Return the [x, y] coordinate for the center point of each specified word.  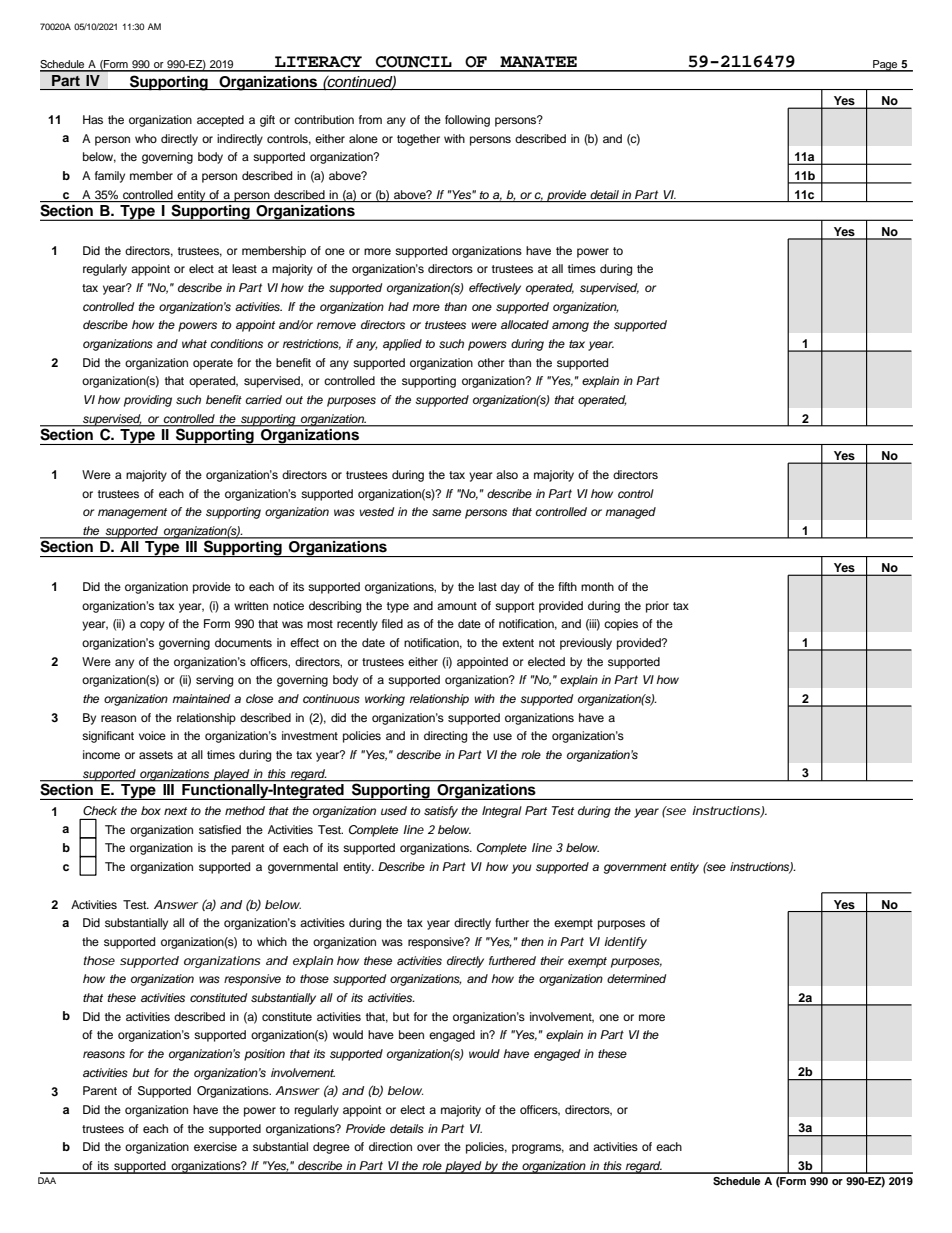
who [146, 138]
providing [148, 401]
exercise [215, 1146]
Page [885, 66]
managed [630, 513]
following [467, 121]
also [507, 474]
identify [625, 943]
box [151, 810]
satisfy [441, 812]
